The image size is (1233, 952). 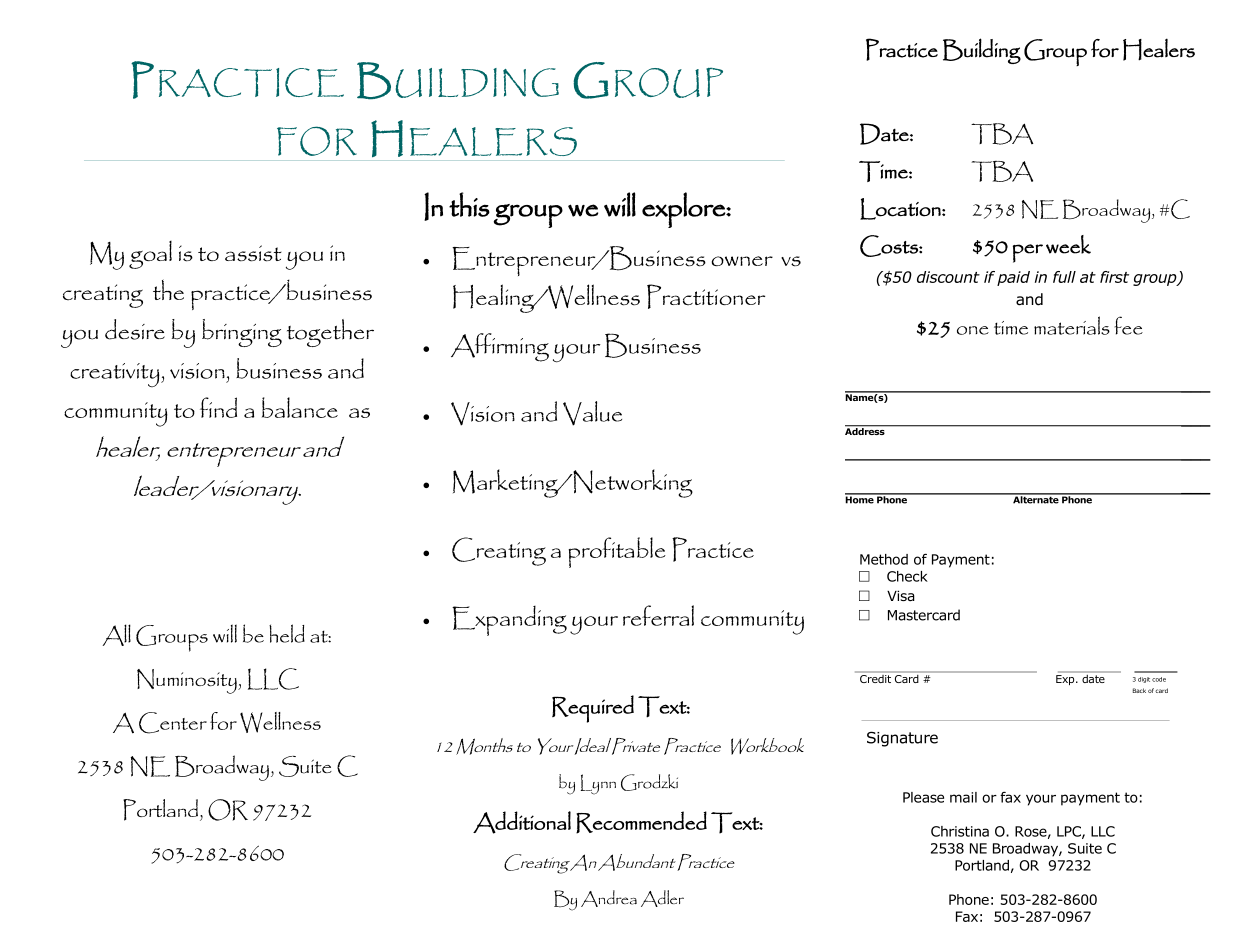 I want to click on Additional, so click(x=522, y=822).
